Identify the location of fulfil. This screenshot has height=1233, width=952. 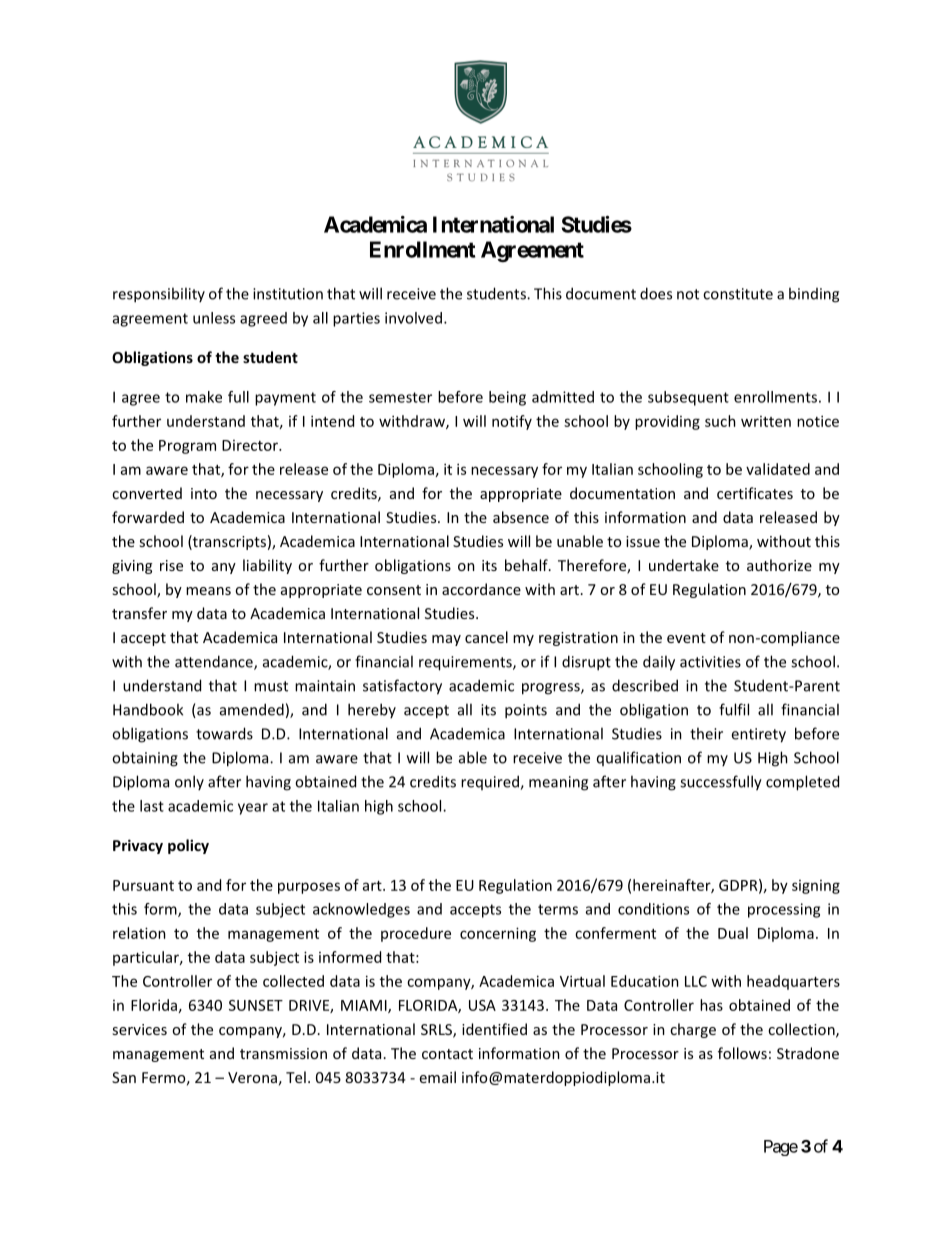
(734, 709).
